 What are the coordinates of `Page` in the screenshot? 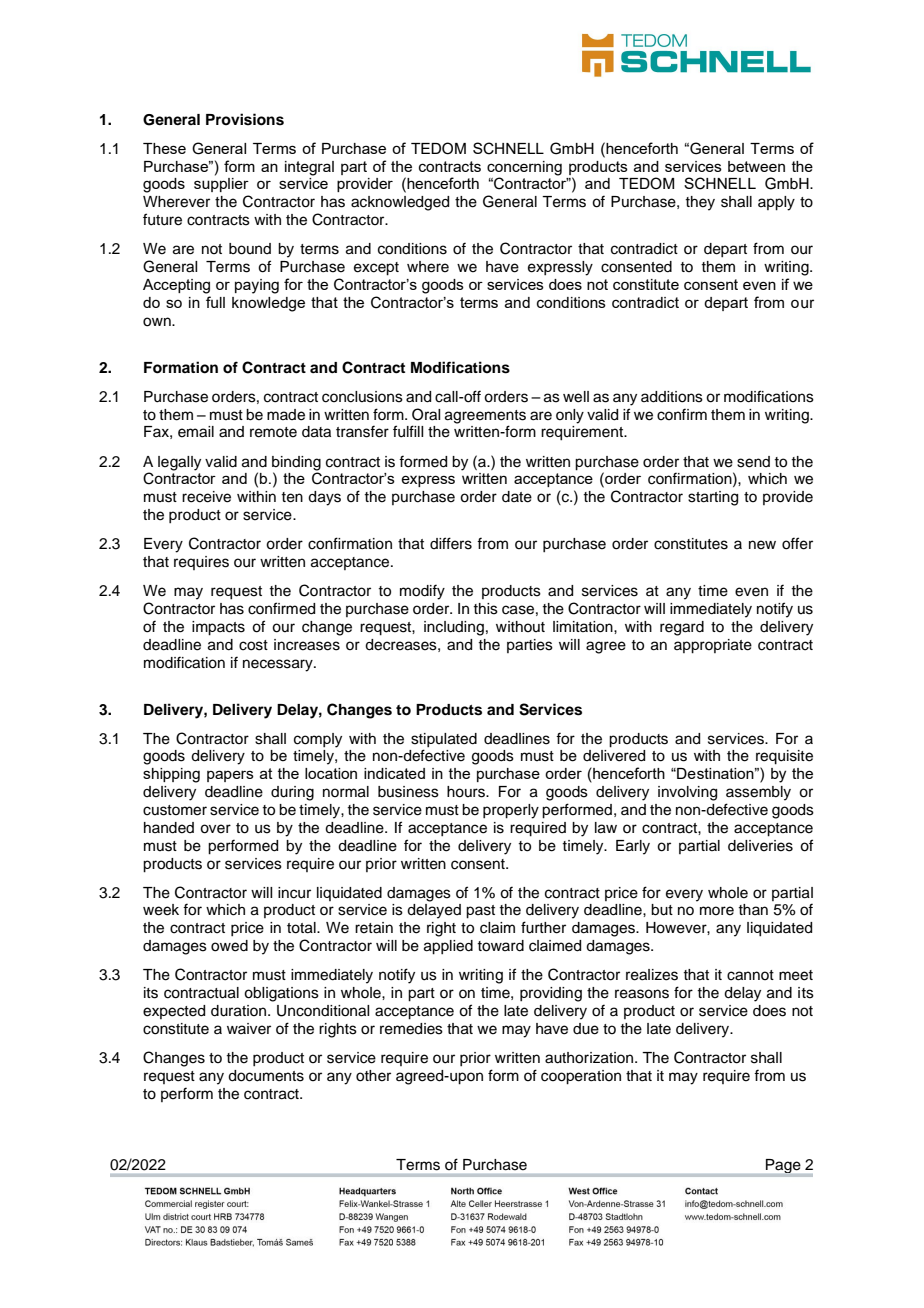 It's located at (783, 1167).
